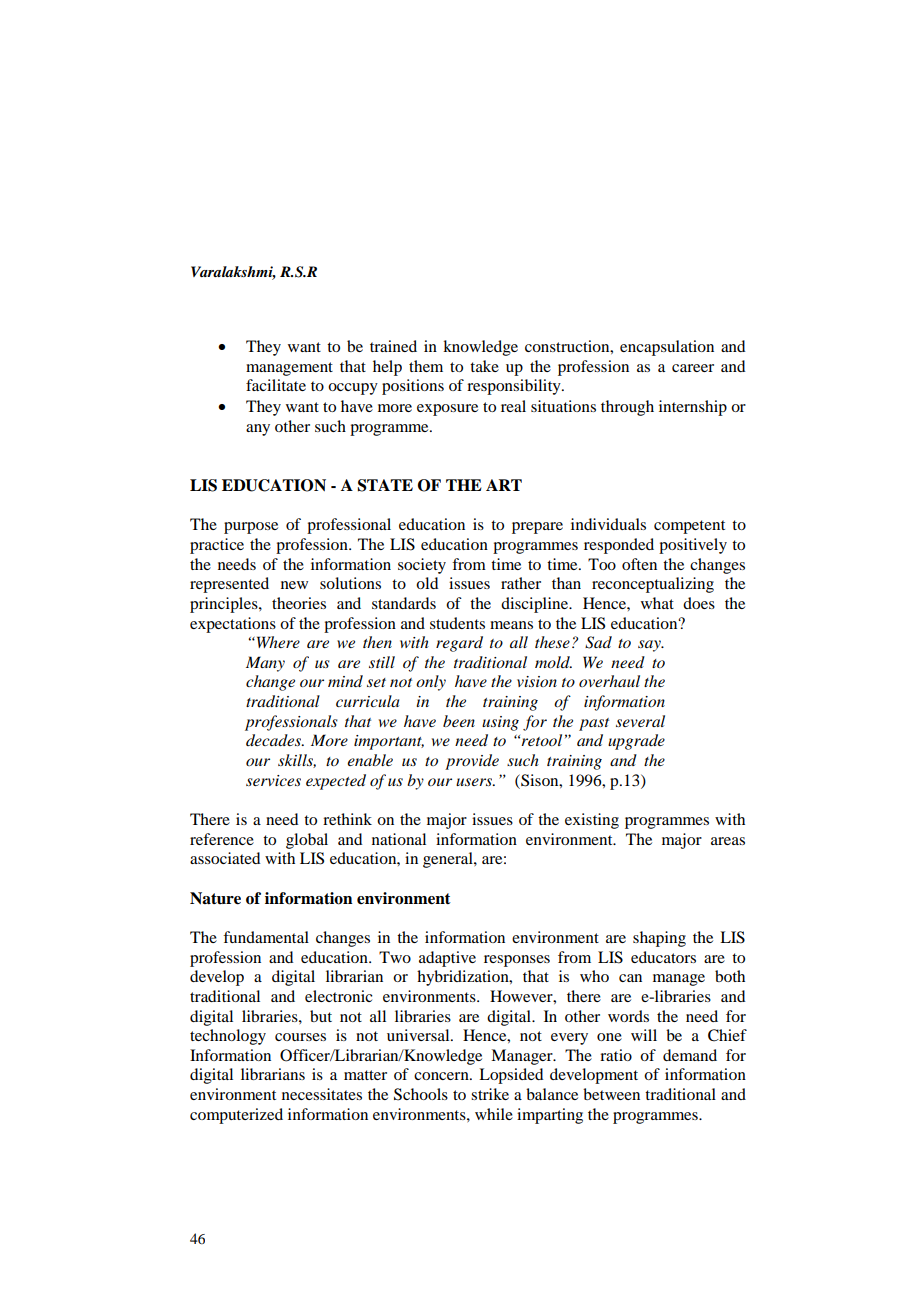 The width and height of the document is (924, 1308). I want to click on strike, so click(490, 1094).
